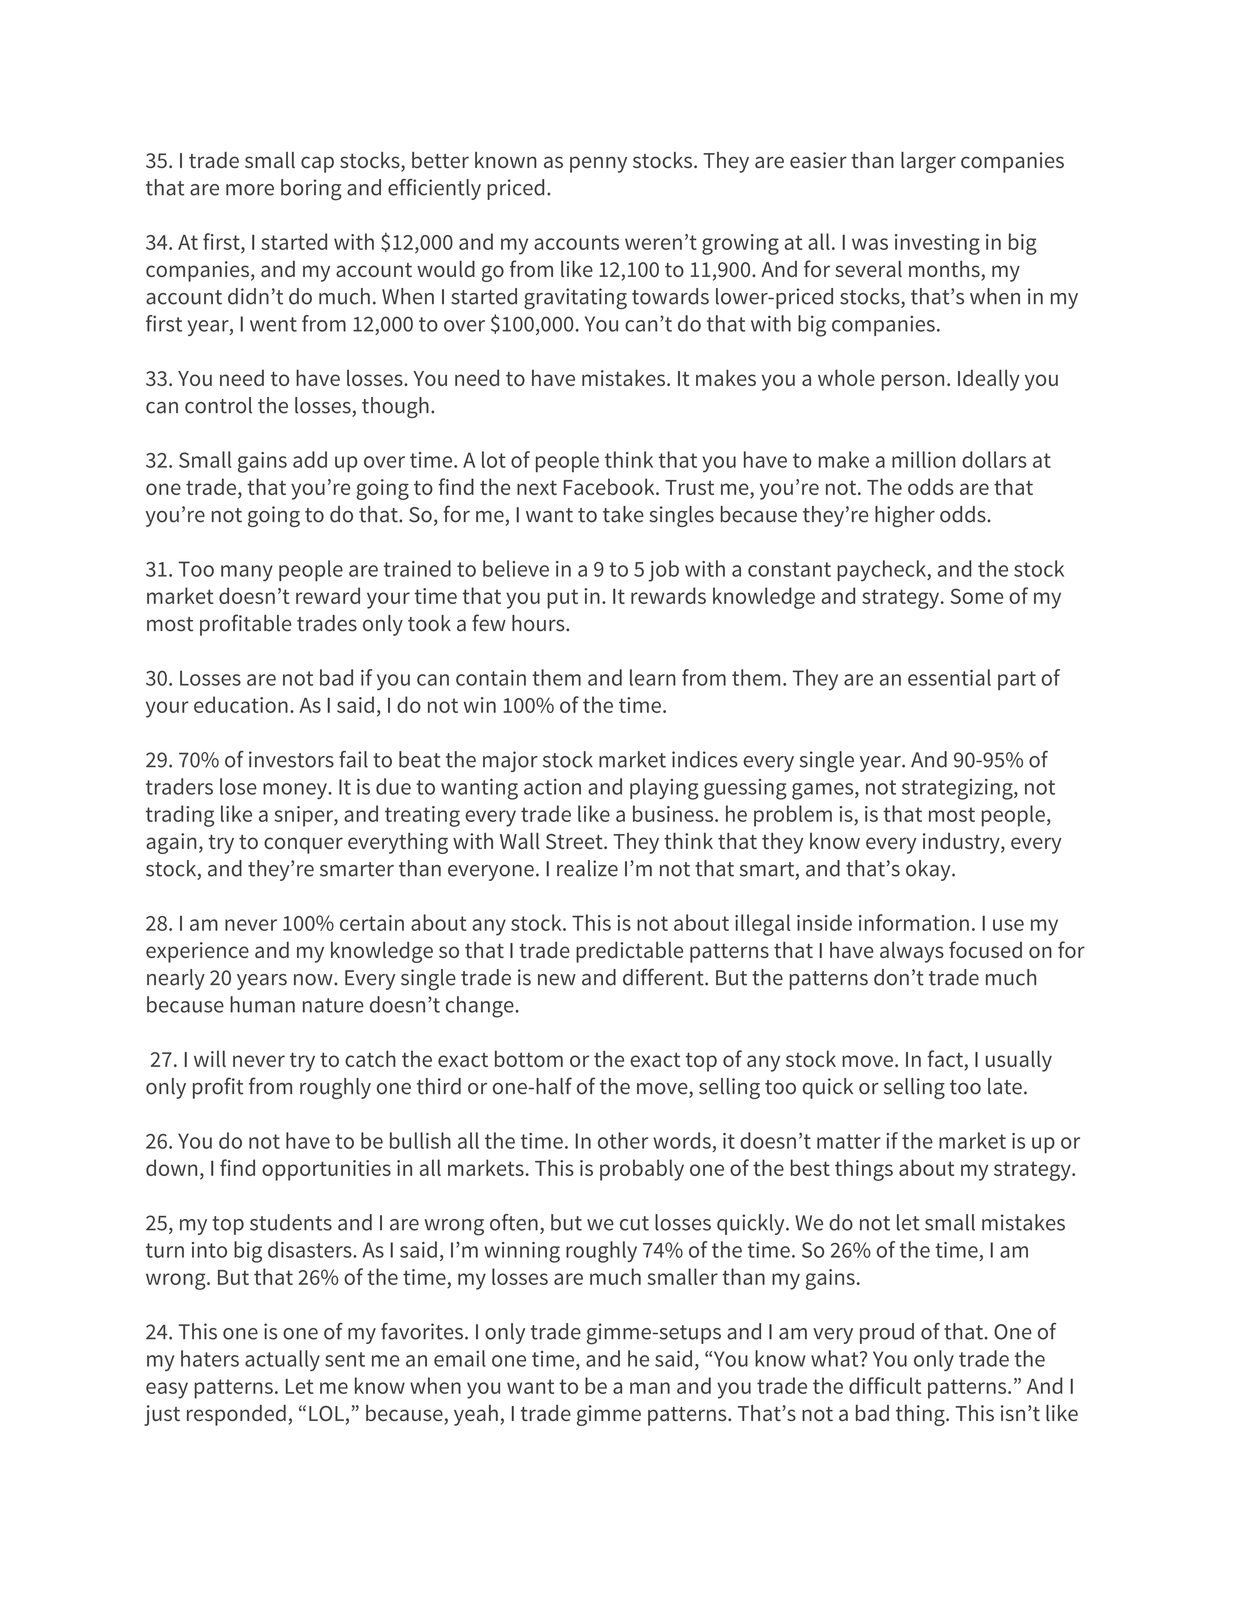  What do you see at coordinates (210, 1058) in the screenshot?
I see `will` at bounding box center [210, 1058].
